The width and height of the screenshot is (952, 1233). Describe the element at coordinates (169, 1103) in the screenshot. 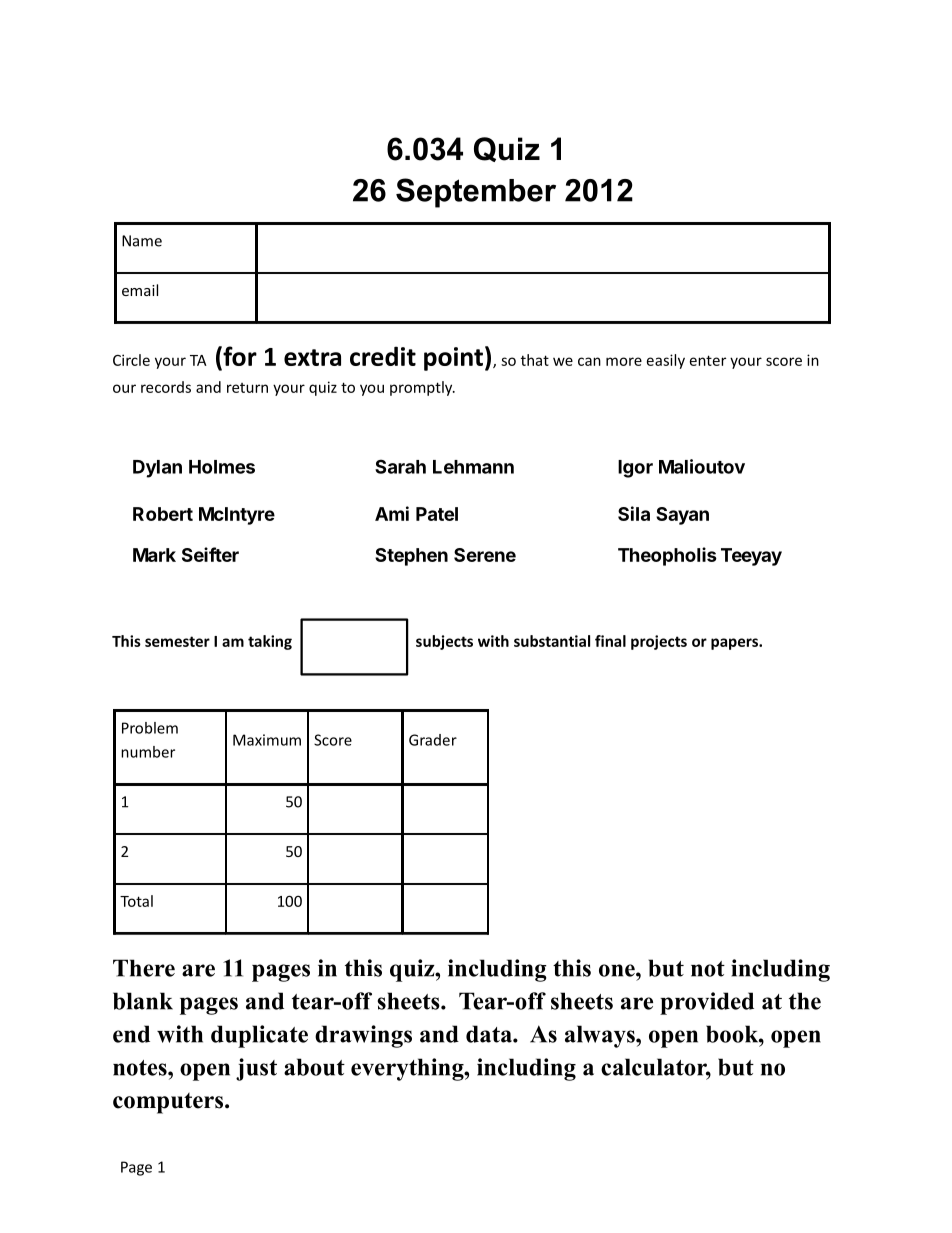

I see `computers` at that location.
